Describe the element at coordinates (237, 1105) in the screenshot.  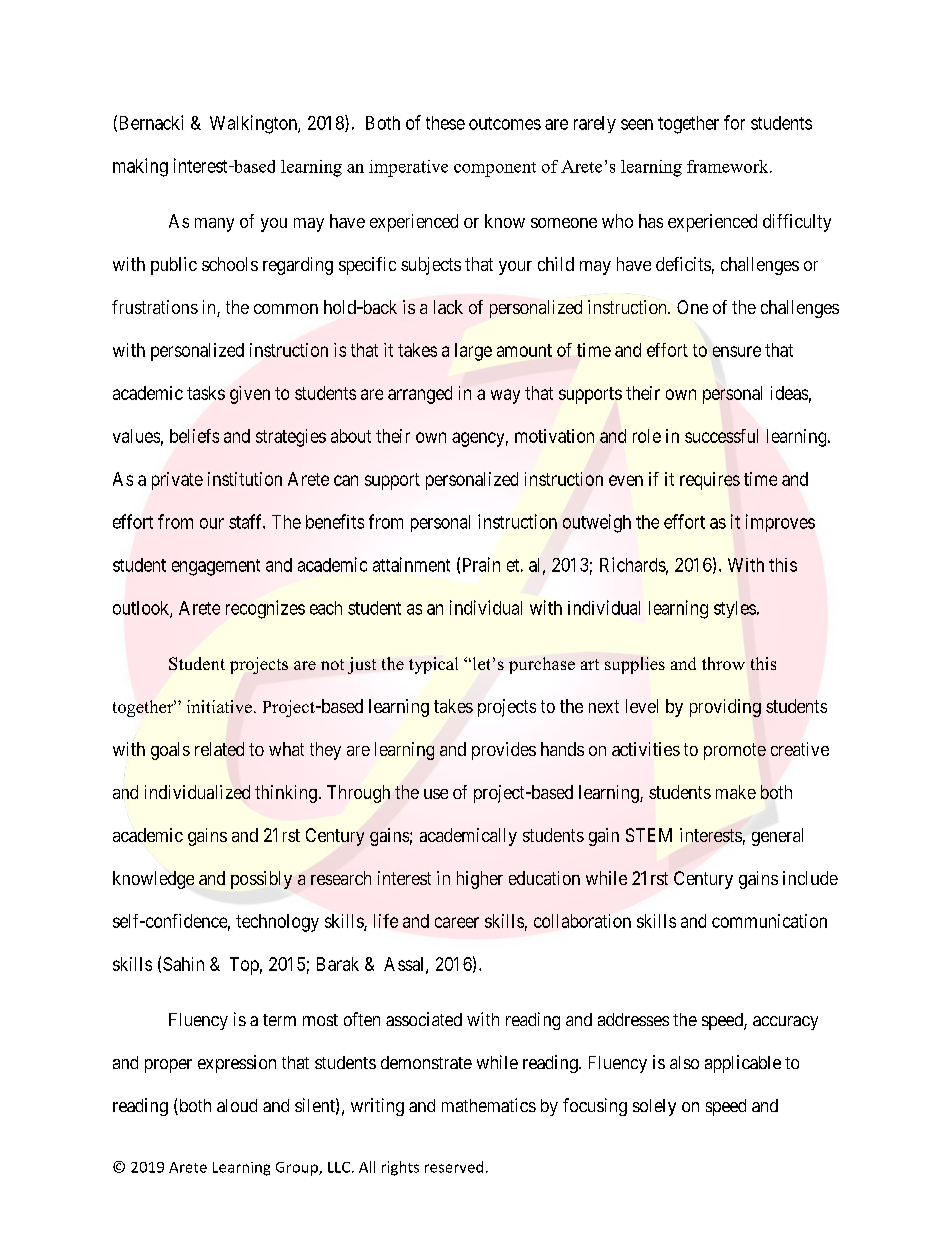
I see `aloud` at that location.
